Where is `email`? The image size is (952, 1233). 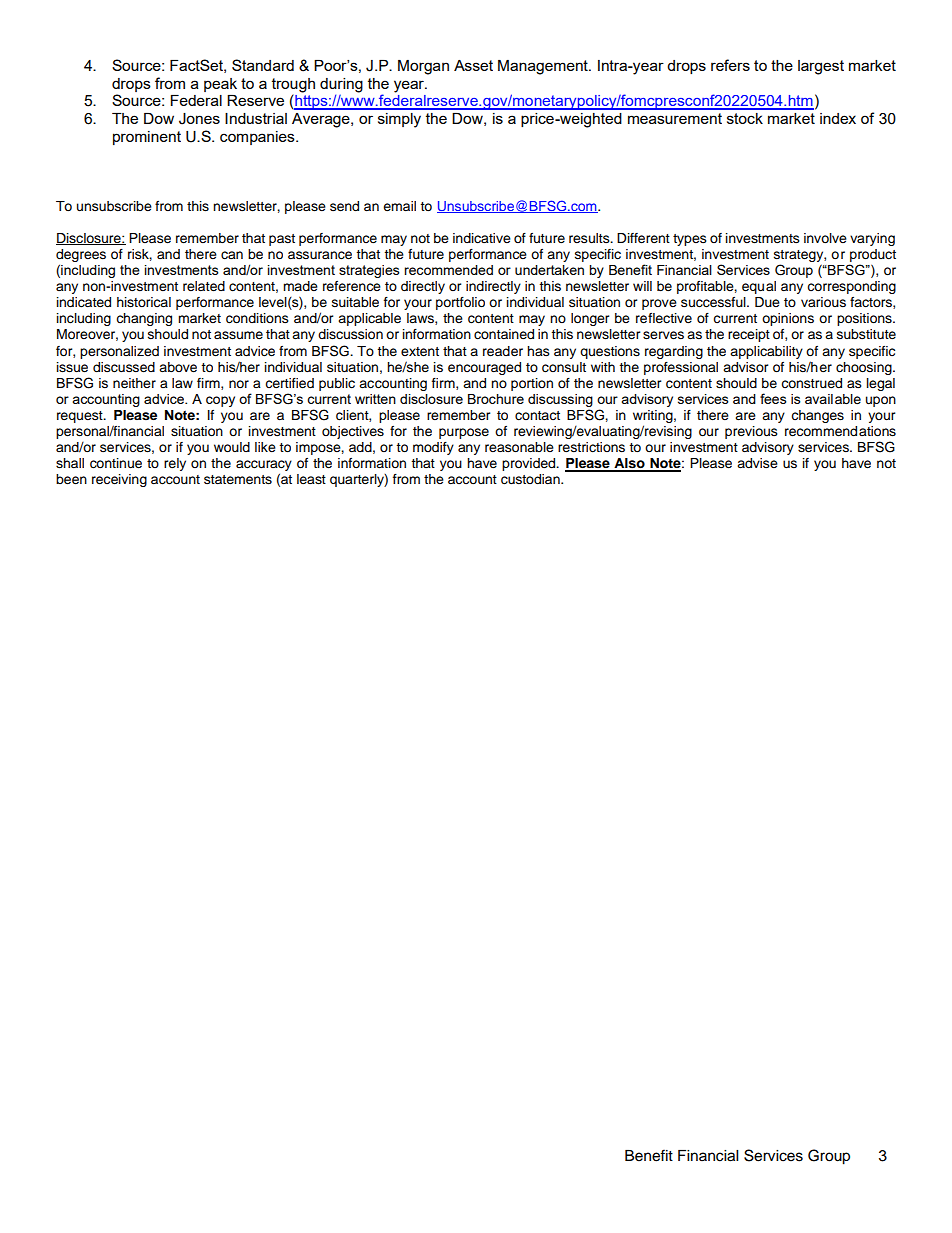 email is located at coordinates (399, 206).
